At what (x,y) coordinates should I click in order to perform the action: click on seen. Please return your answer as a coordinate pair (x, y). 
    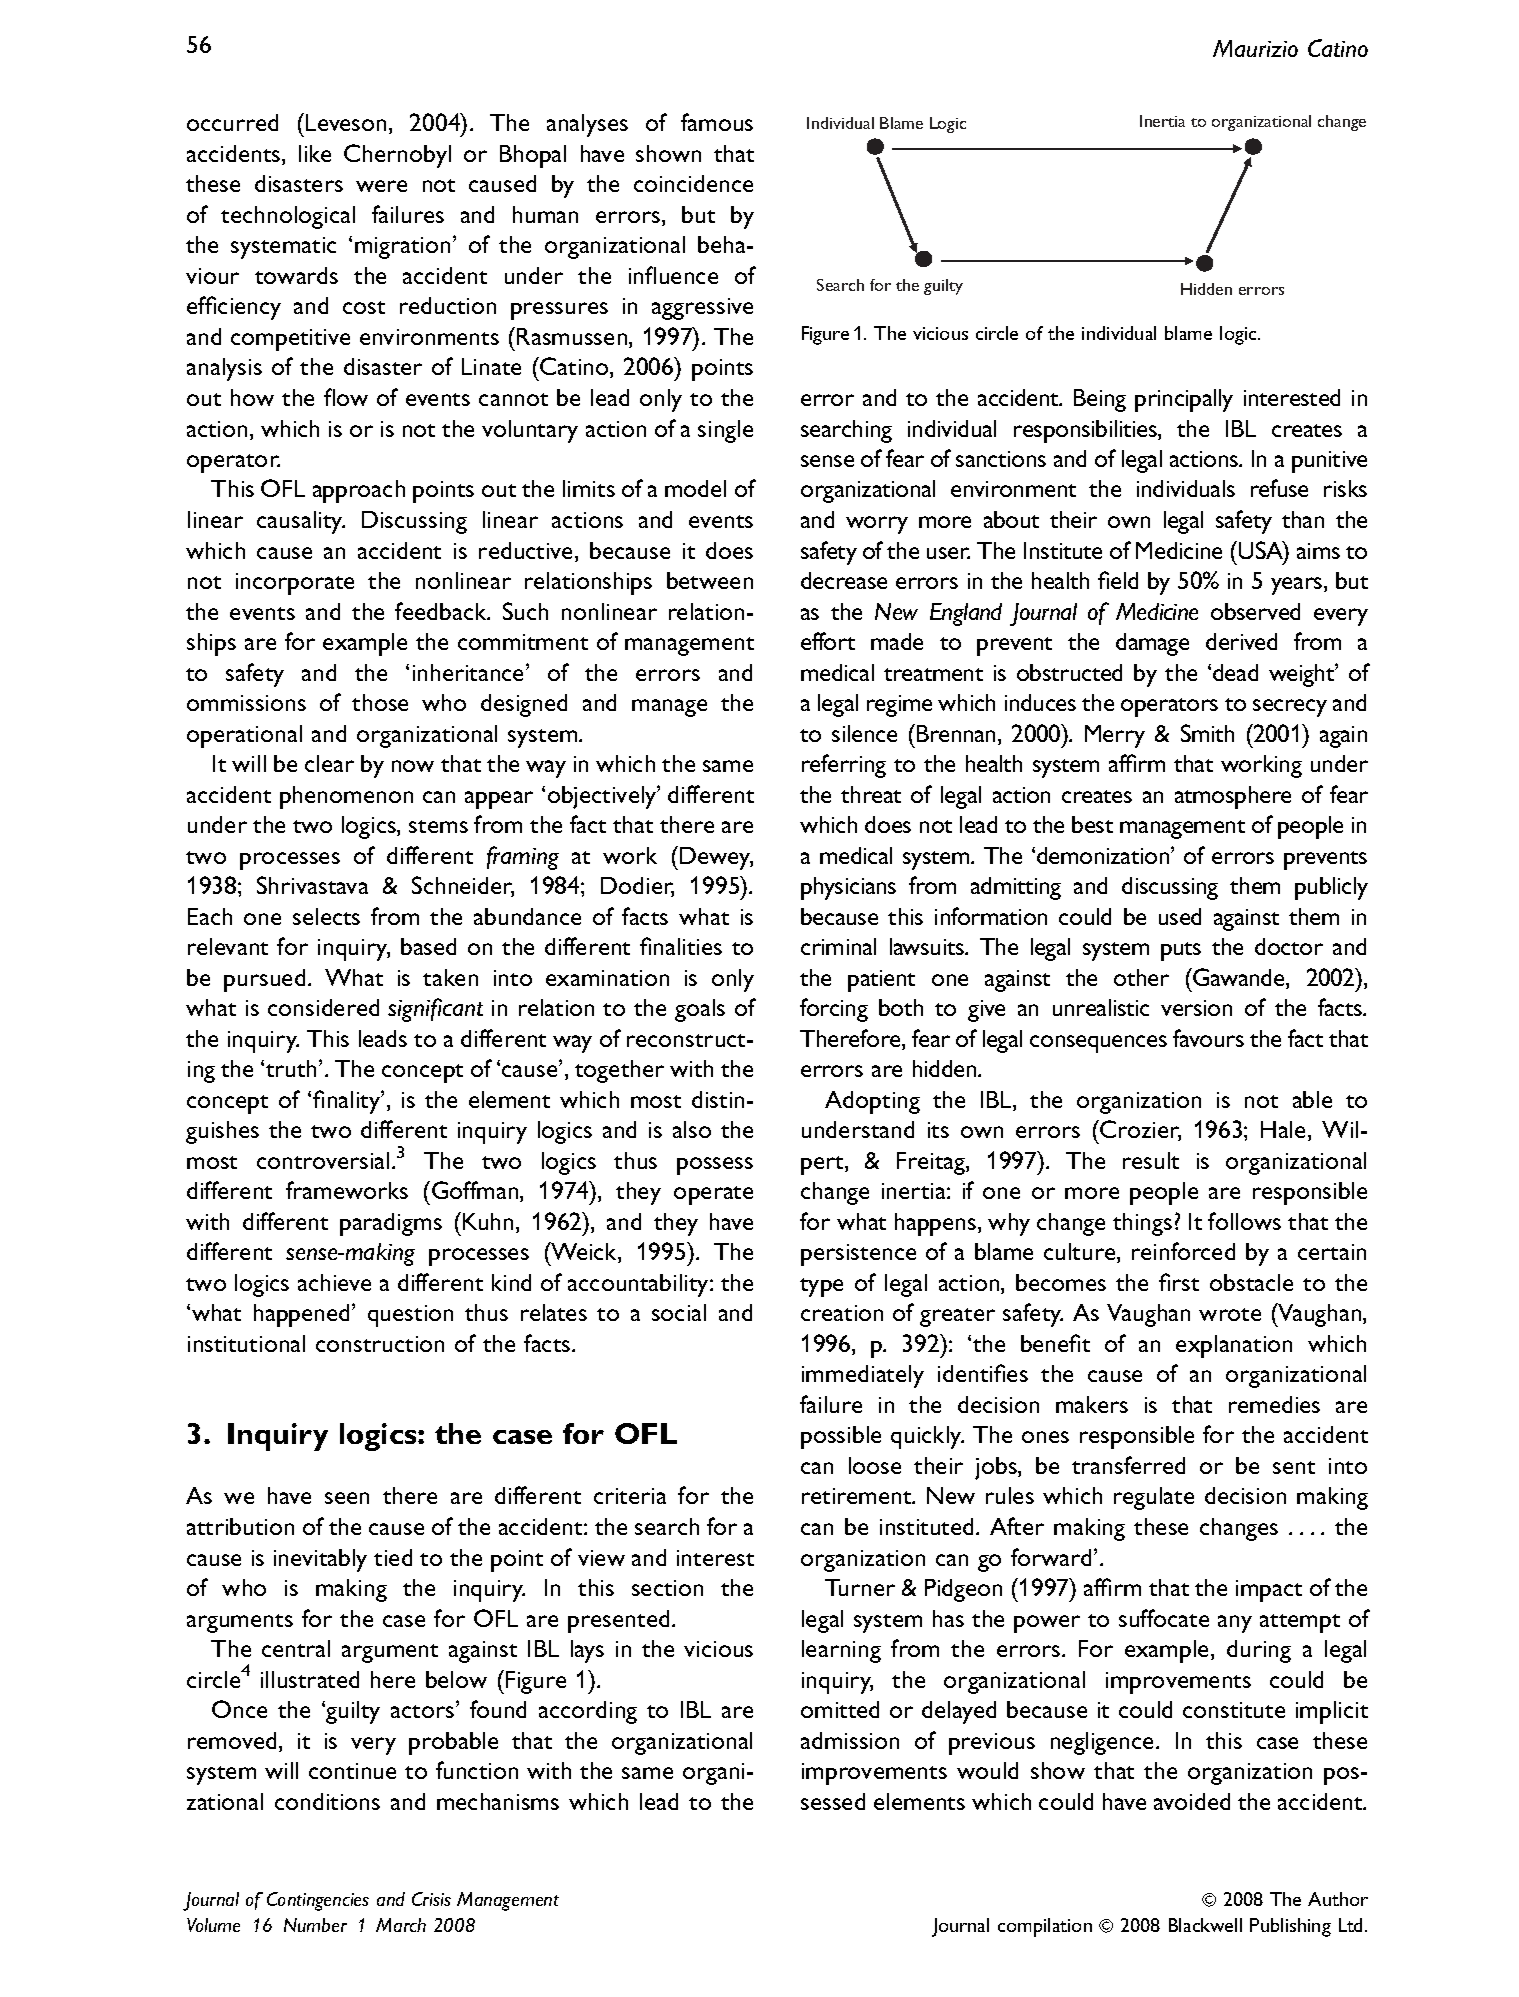
    Looking at the image, I should click on (347, 1498).
